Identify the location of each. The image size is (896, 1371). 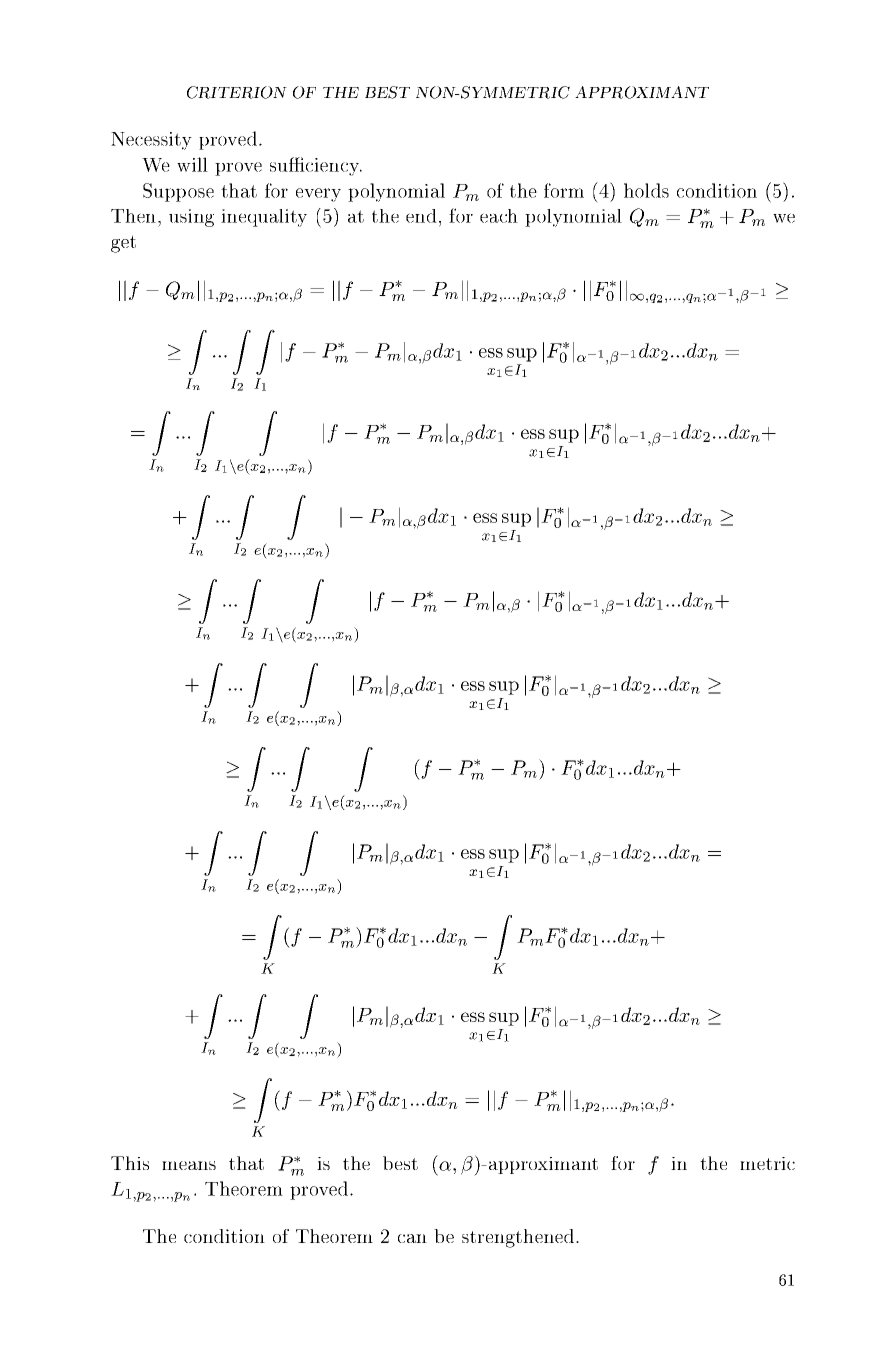
(499, 216).
